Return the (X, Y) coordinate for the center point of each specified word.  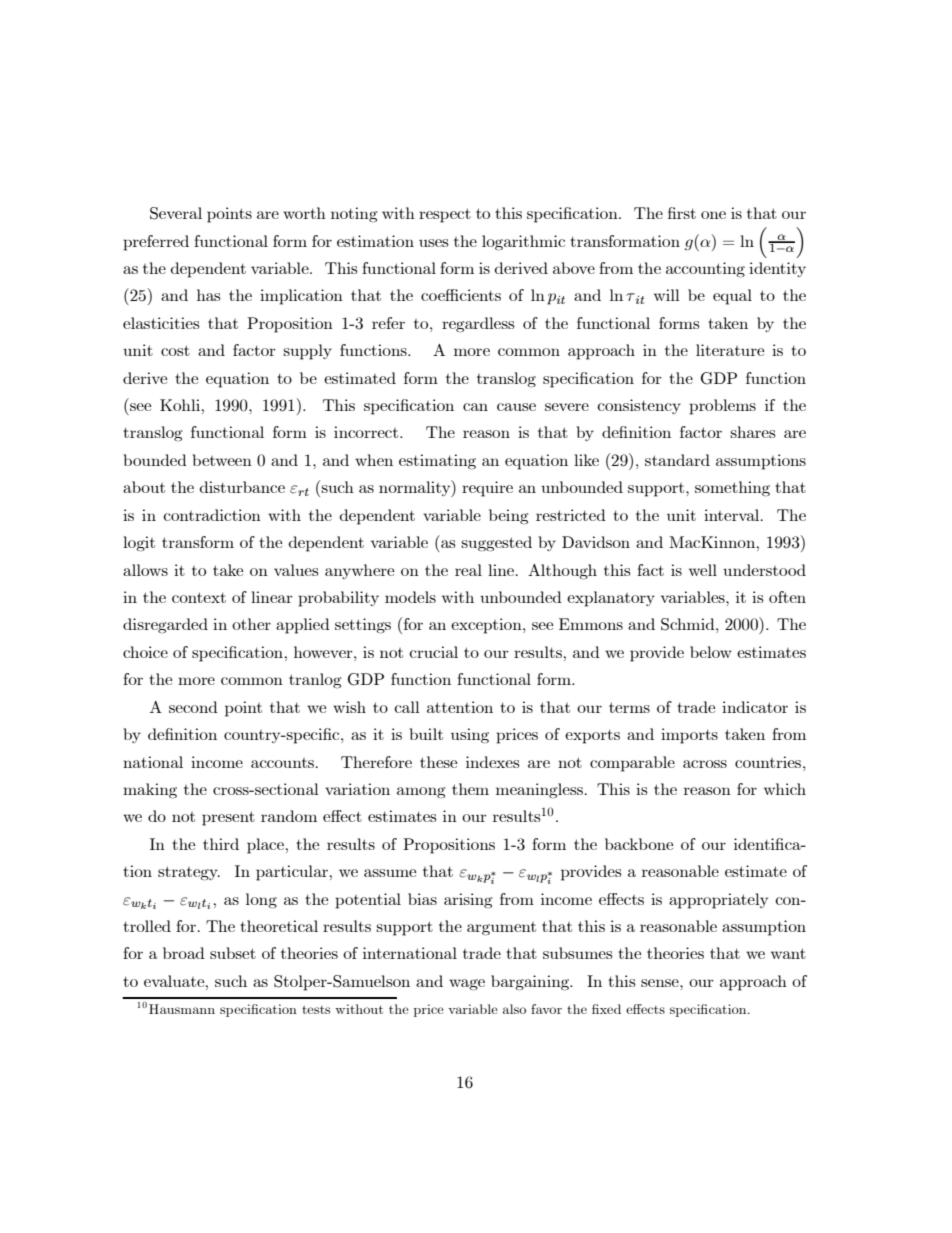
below (711, 652)
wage (467, 985)
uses (434, 243)
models (410, 597)
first (682, 213)
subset (233, 953)
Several (176, 213)
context (199, 597)
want (788, 953)
